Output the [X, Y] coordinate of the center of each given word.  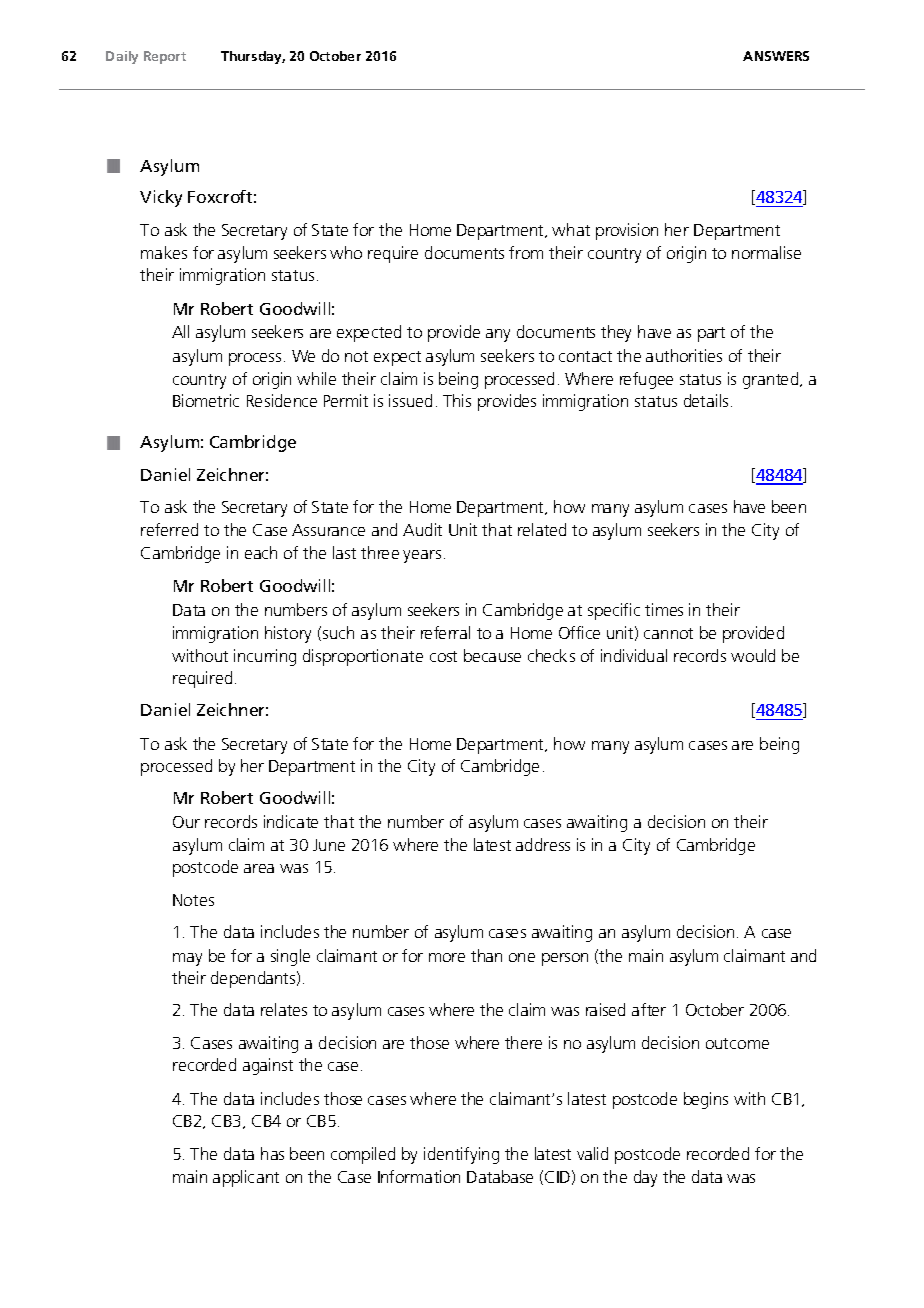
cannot [668, 633]
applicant [246, 1178]
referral [445, 632]
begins [706, 1100]
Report [165, 57]
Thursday [253, 57]
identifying [461, 1155]
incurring [265, 657]
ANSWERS [776, 56]
